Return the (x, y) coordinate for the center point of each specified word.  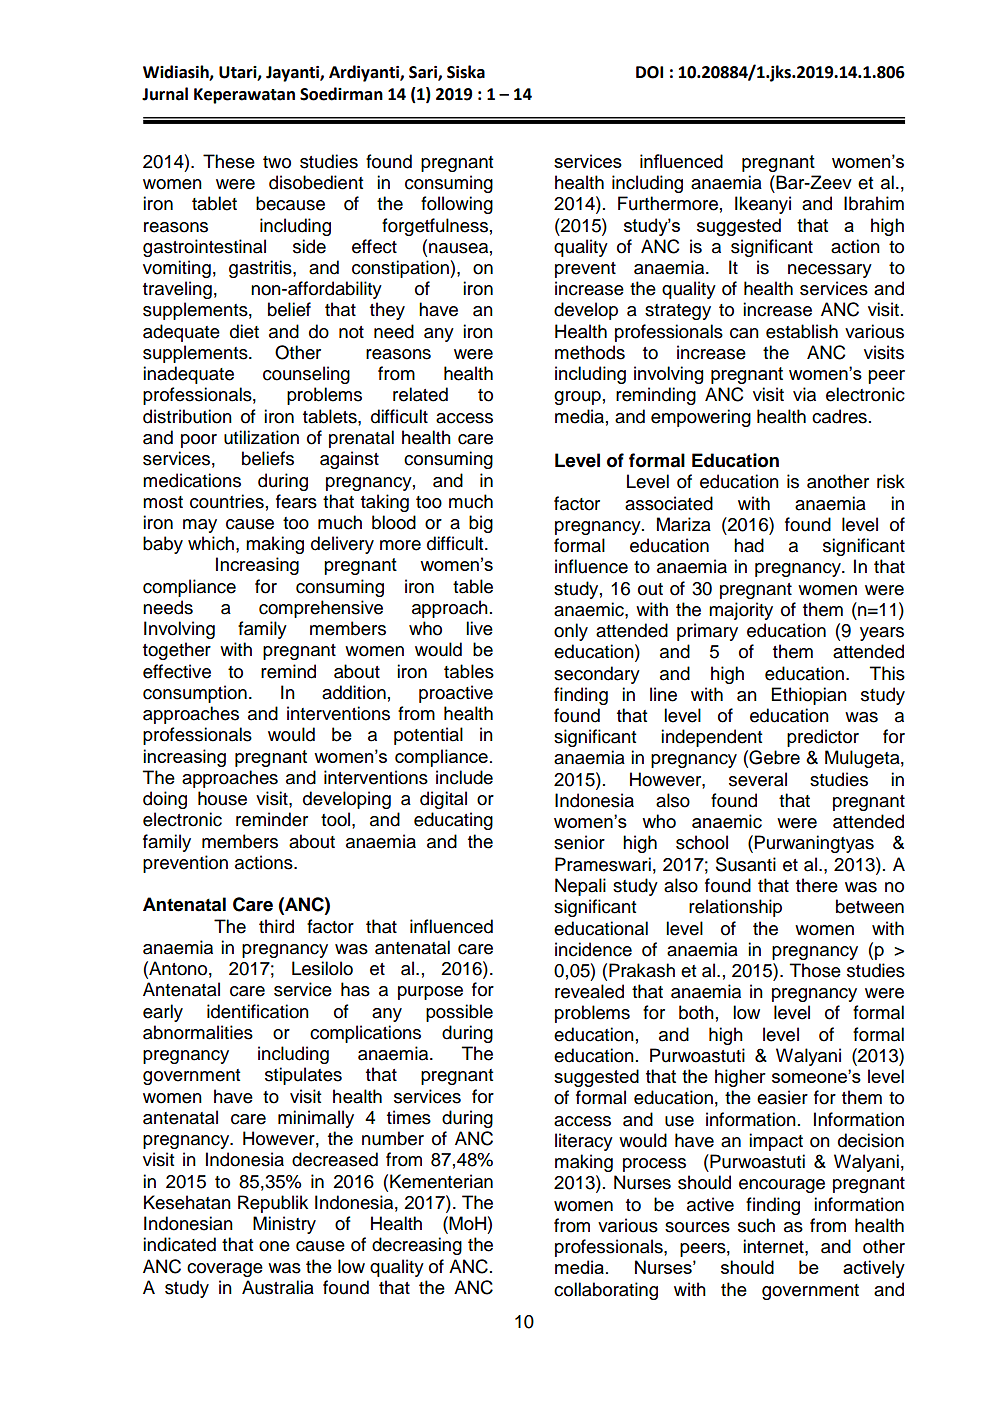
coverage (225, 1270)
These (229, 161)
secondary (597, 675)
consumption (195, 694)
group (577, 398)
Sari (424, 73)
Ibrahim (874, 203)
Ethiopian (809, 696)
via (804, 394)
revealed (589, 991)
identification (258, 1011)
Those (815, 970)
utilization (261, 437)
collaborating (606, 1291)
